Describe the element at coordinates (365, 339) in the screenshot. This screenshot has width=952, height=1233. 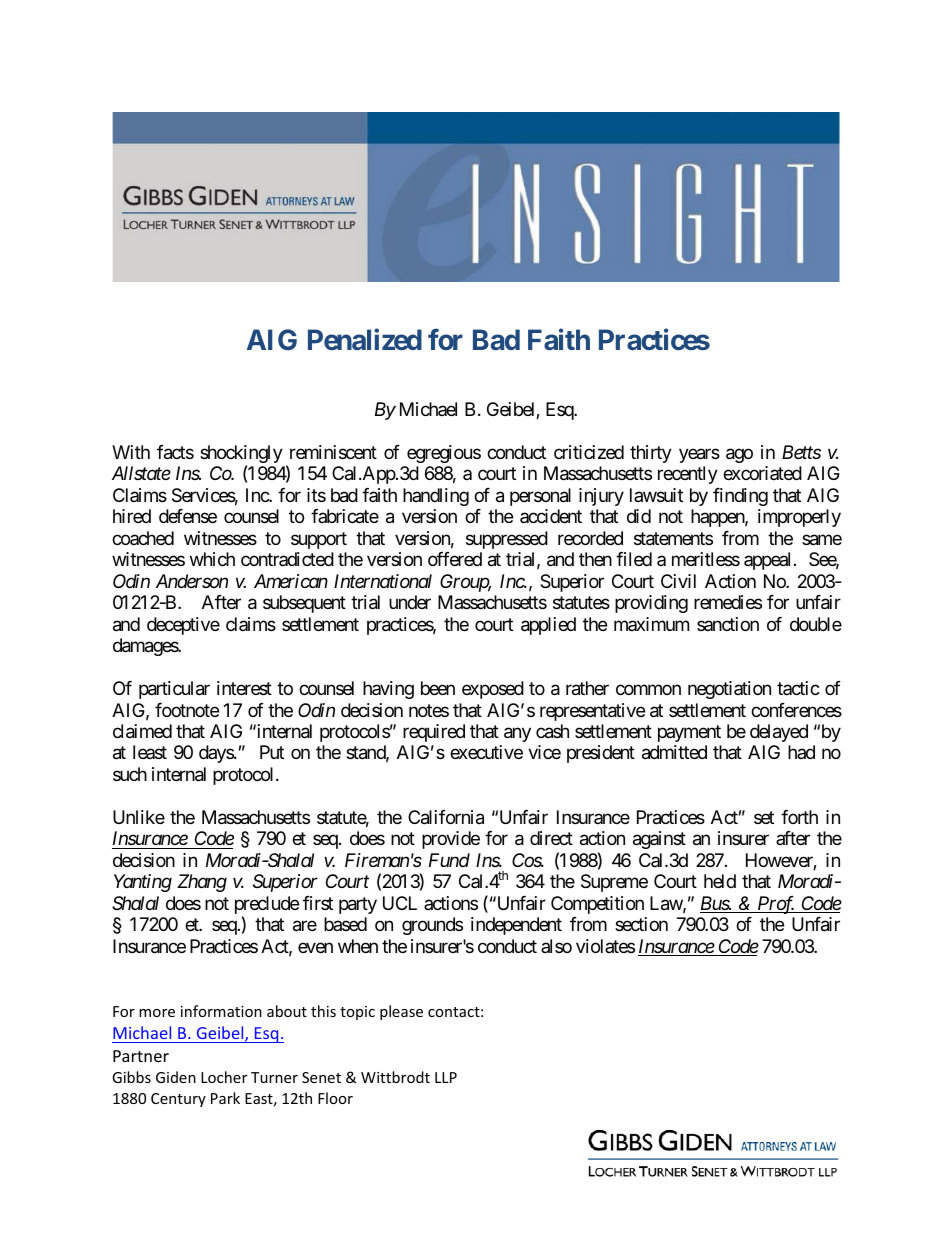
I see `Penalized` at that location.
